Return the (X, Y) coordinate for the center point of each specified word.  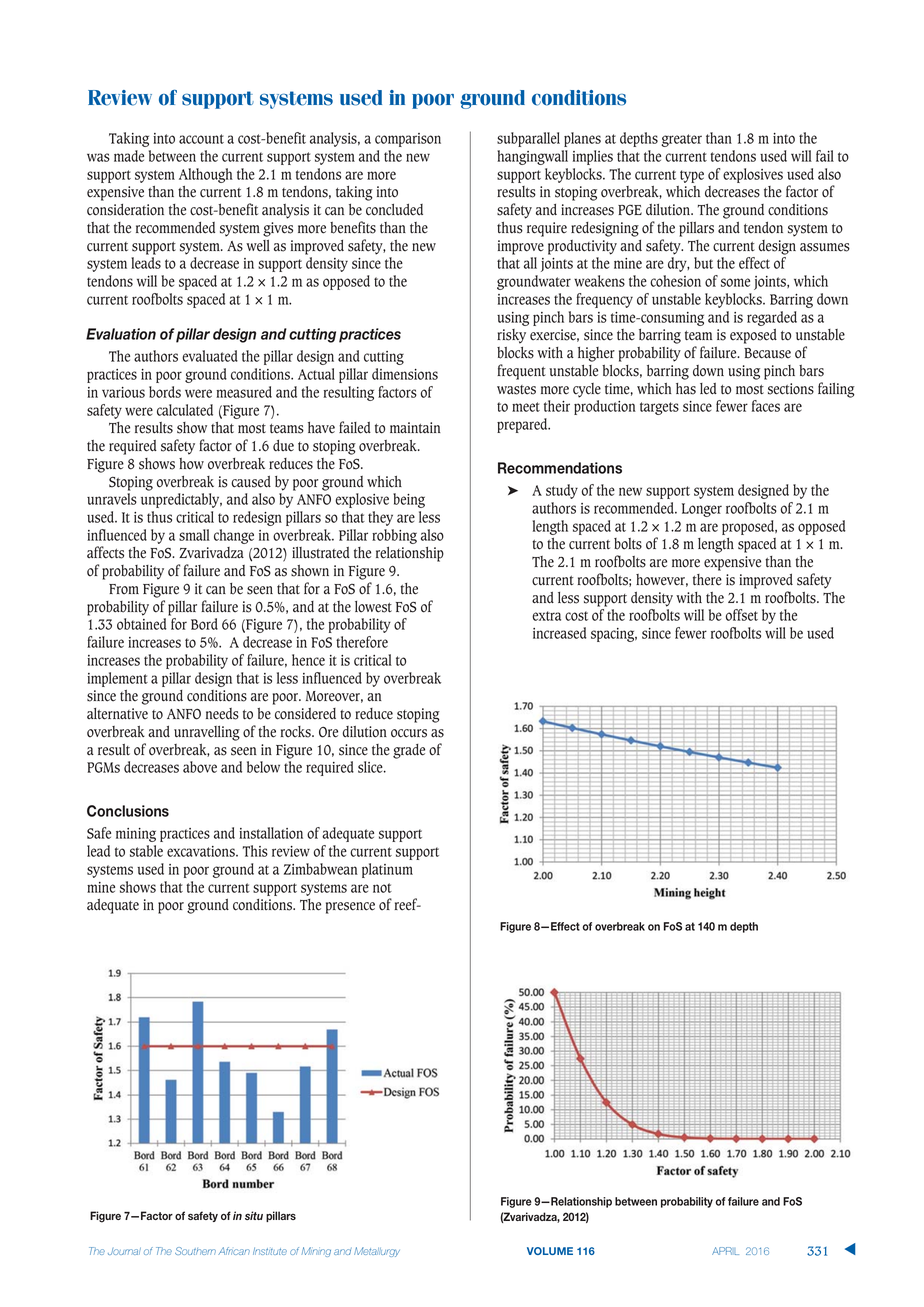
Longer (702, 510)
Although (206, 175)
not (382, 888)
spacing (614, 635)
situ (254, 1215)
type (692, 176)
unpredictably (181, 500)
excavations (202, 851)
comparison (408, 140)
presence (350, 908)
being (409, 500)
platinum (387, 870)
